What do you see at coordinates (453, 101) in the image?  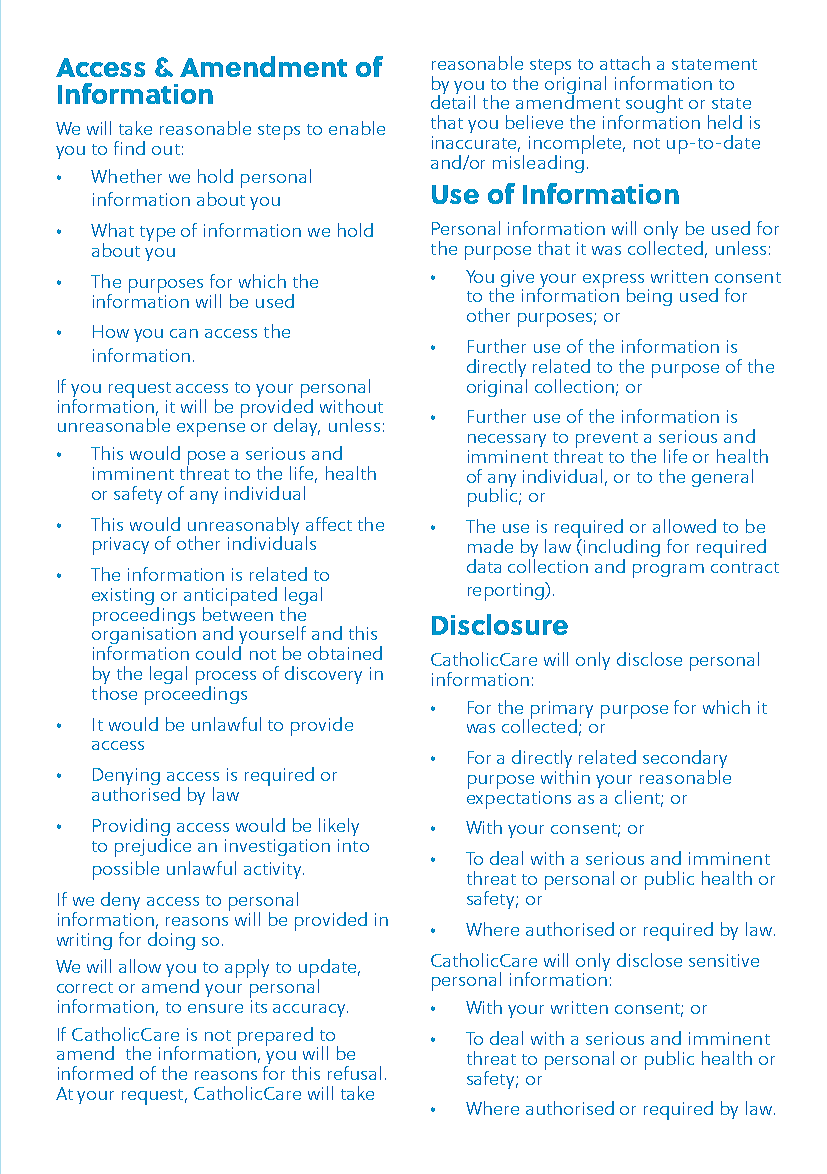 I see `detail` at bounding box center [453, 101].
